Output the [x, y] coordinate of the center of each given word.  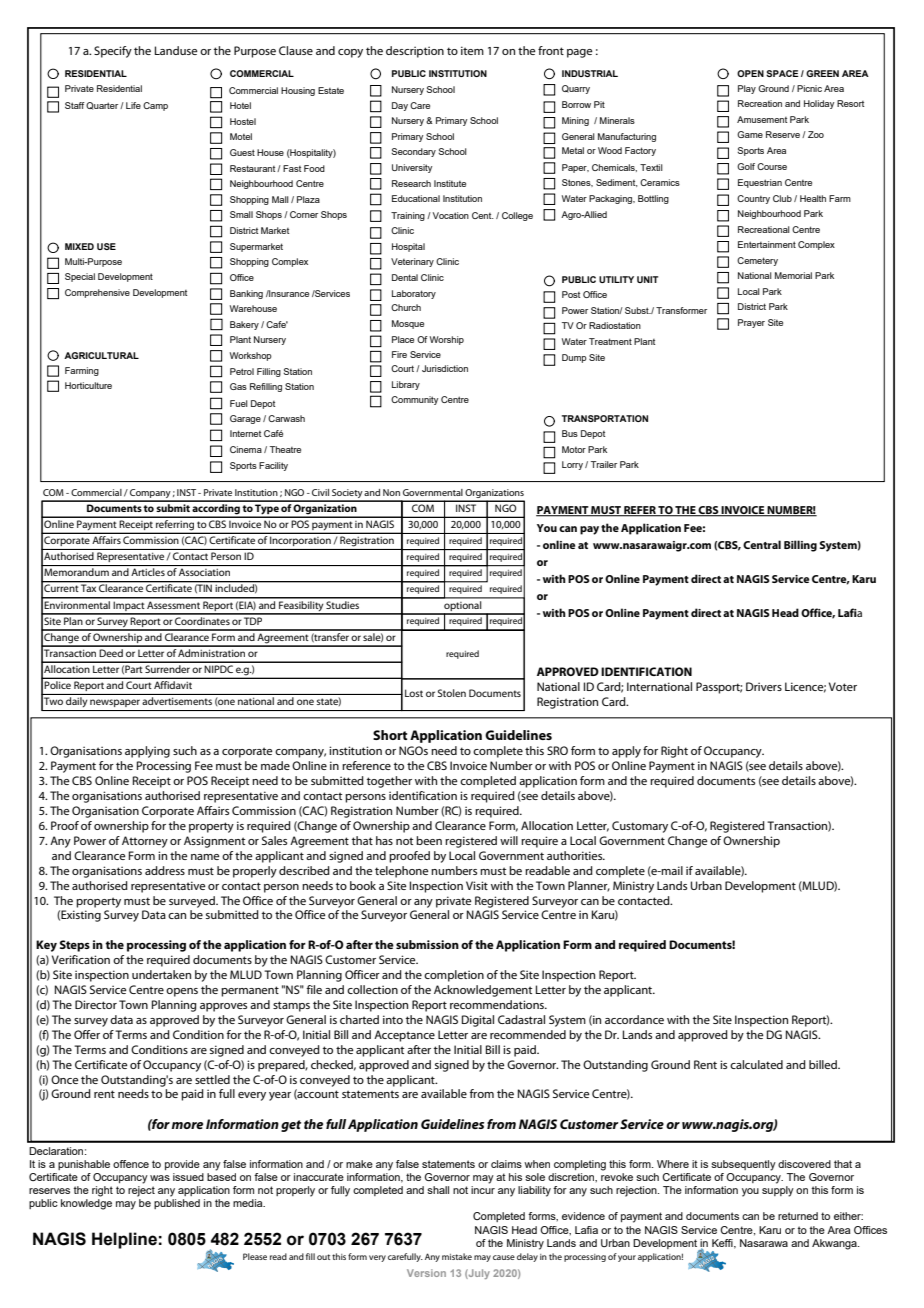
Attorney [145, 842]
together [389, 782]
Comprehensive [97, 293]
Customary [640, 827]
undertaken [161, 974]
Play [747, 89]
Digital [478, 1021]
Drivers [764, 686]
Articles [148, 572]
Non [391, 492]
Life [133, 105]
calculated [756, 1064]
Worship [447, 340]
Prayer [751, 323]
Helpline [124, 1240]
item [472, 50]
